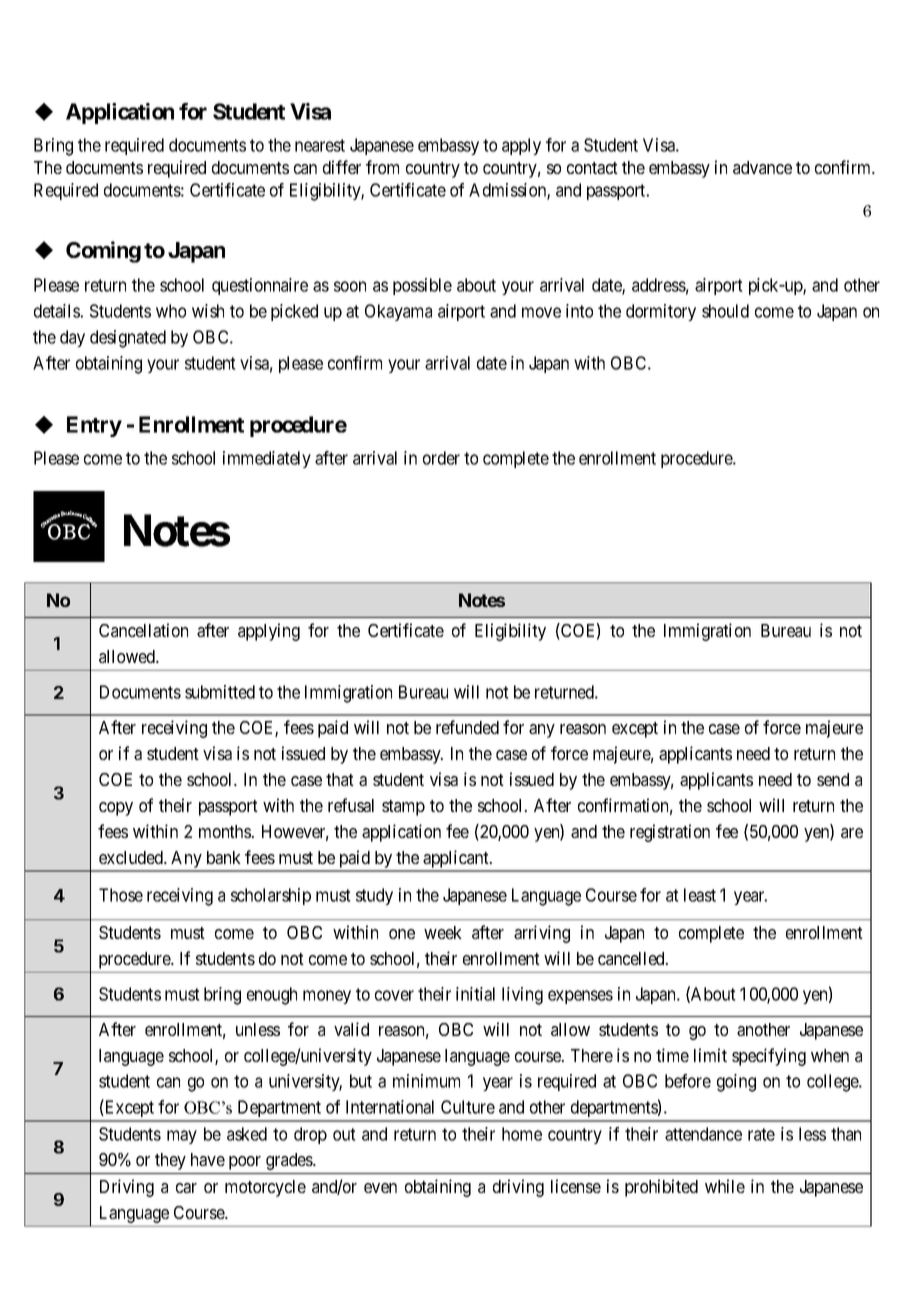  Describe the element at coordinates (761, 1134) in the screenshot. I see `rate` at that location.
